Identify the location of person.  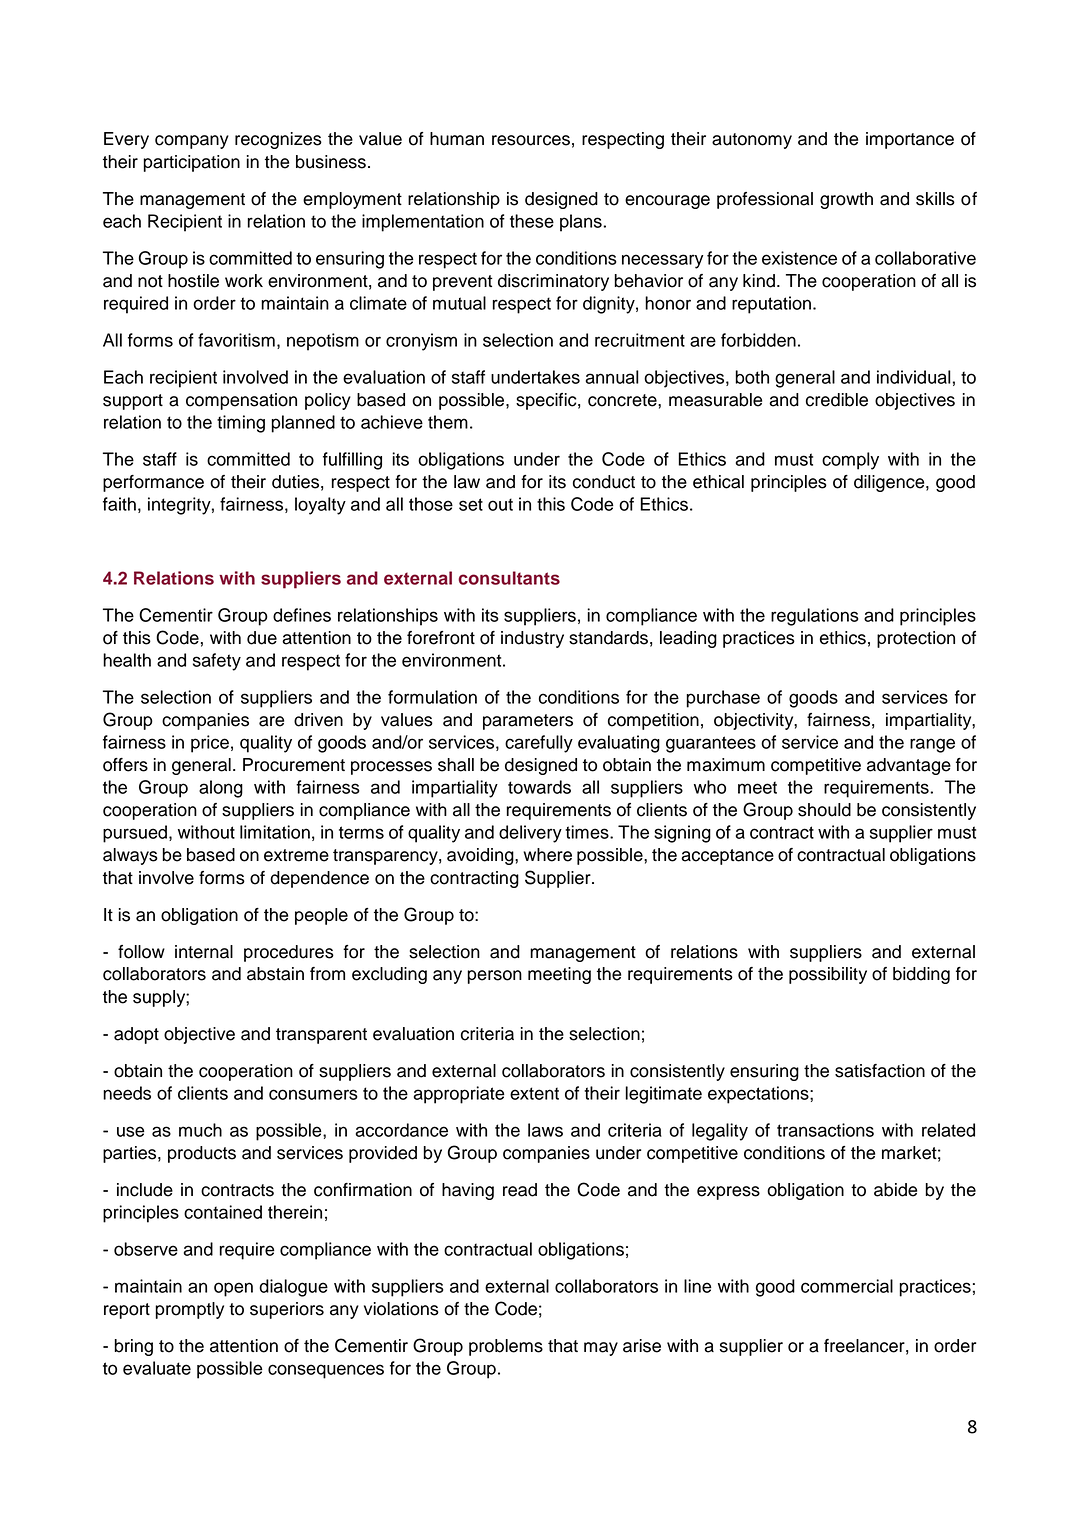
(494, 977).
